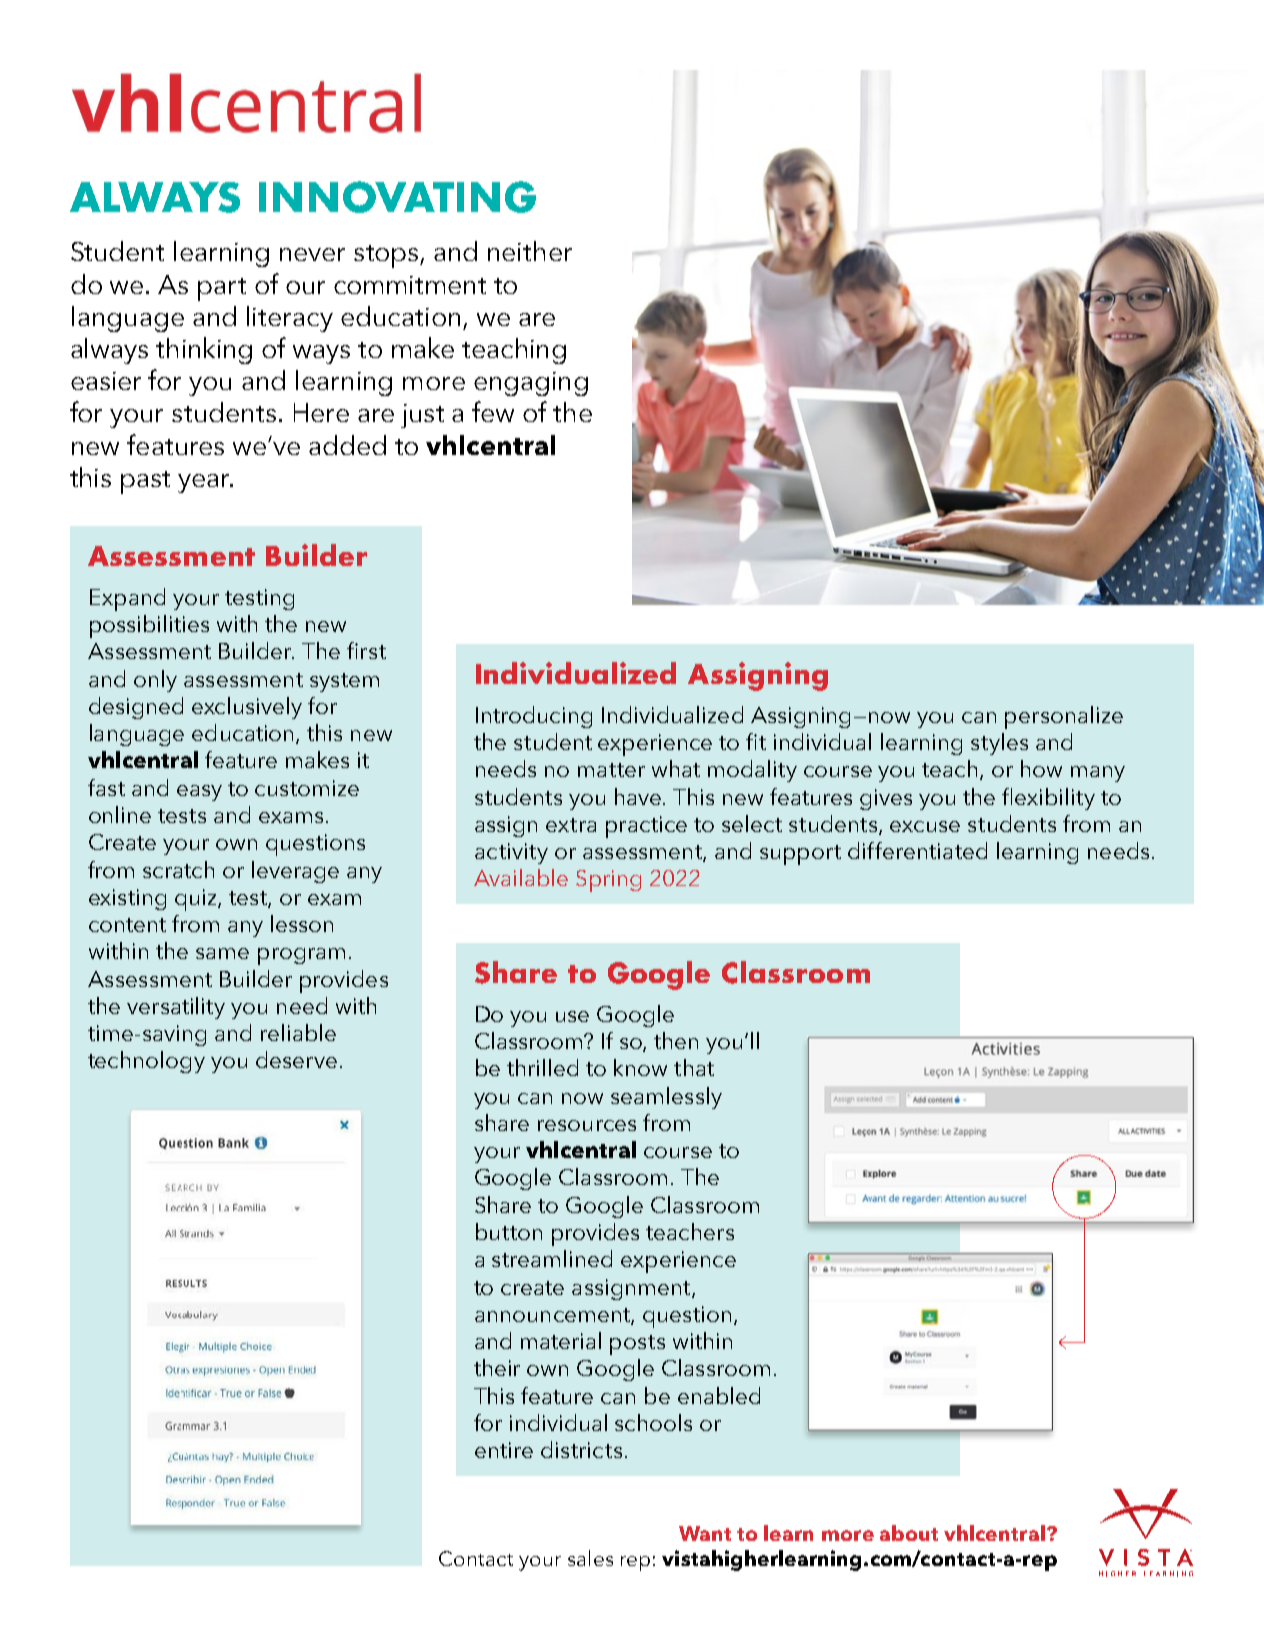  What do you see at coordinates (909, 1533) in the screenshot?
I see `about` at bounding box center [909, 1533].
